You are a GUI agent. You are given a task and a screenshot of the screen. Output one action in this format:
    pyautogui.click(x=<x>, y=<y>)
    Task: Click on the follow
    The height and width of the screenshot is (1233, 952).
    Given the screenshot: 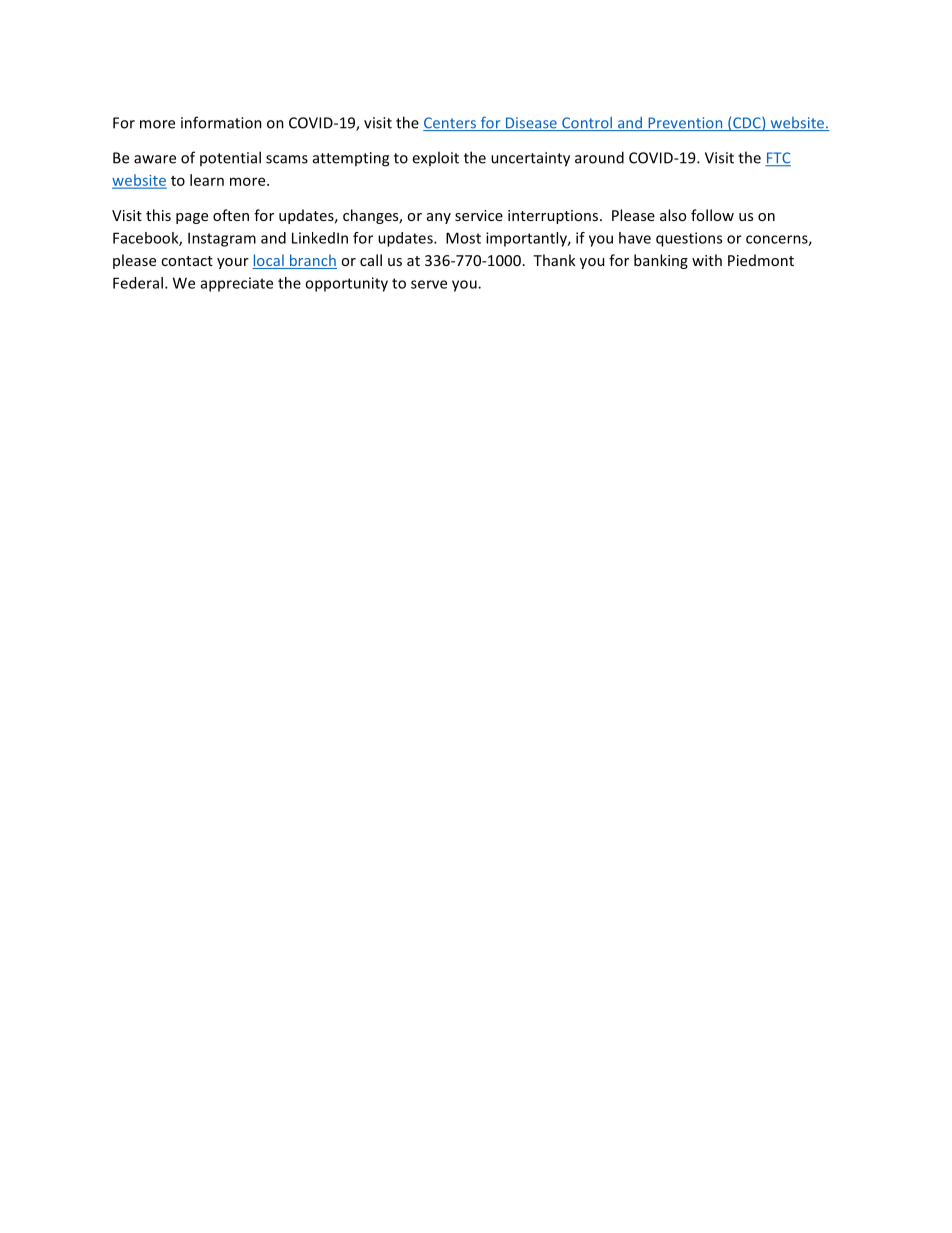 What is the action you would take?
    pyautogui.click(x=712, y=215)
